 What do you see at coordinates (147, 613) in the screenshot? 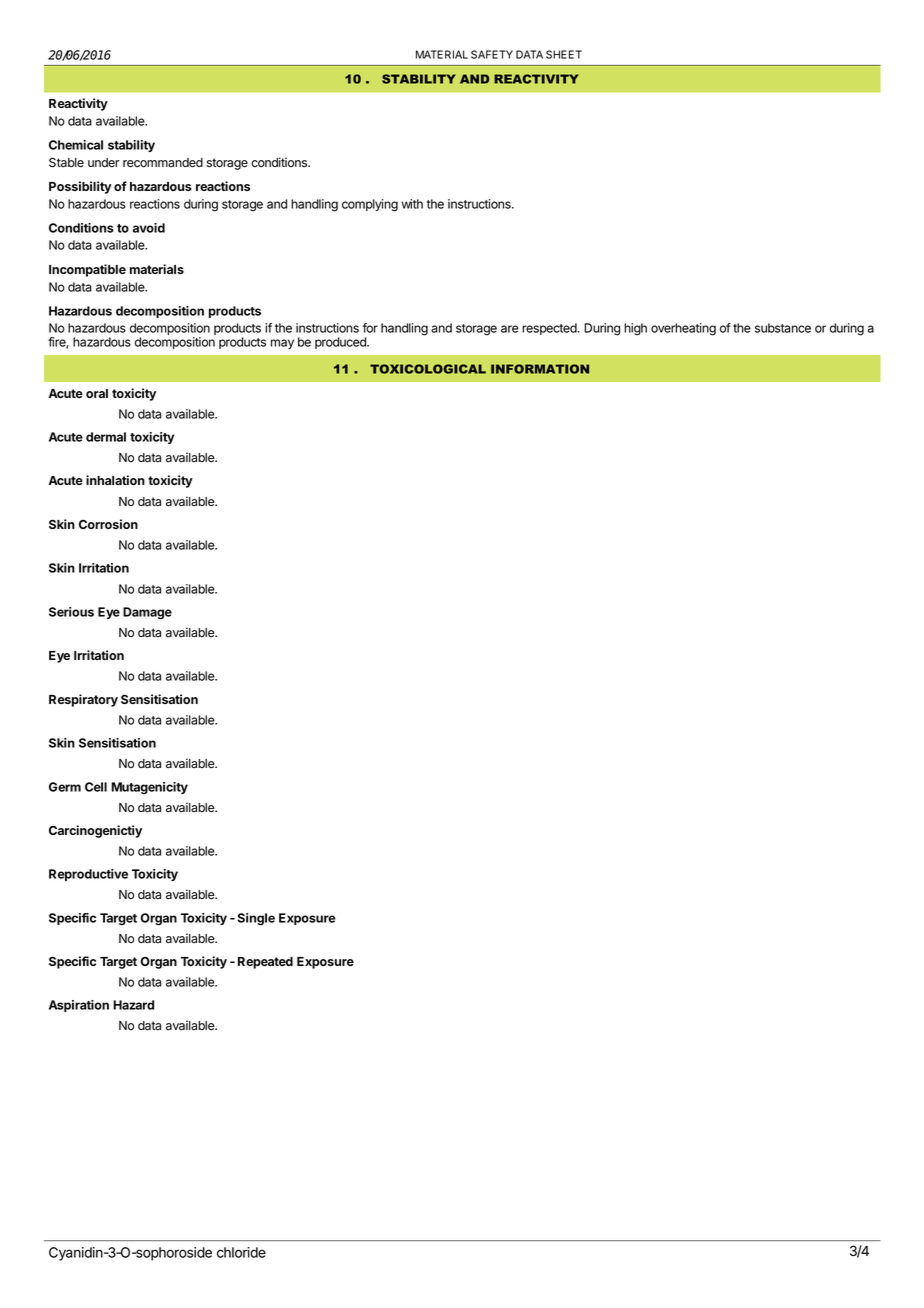
I see `Damage` at bounding box center [147, 613].
